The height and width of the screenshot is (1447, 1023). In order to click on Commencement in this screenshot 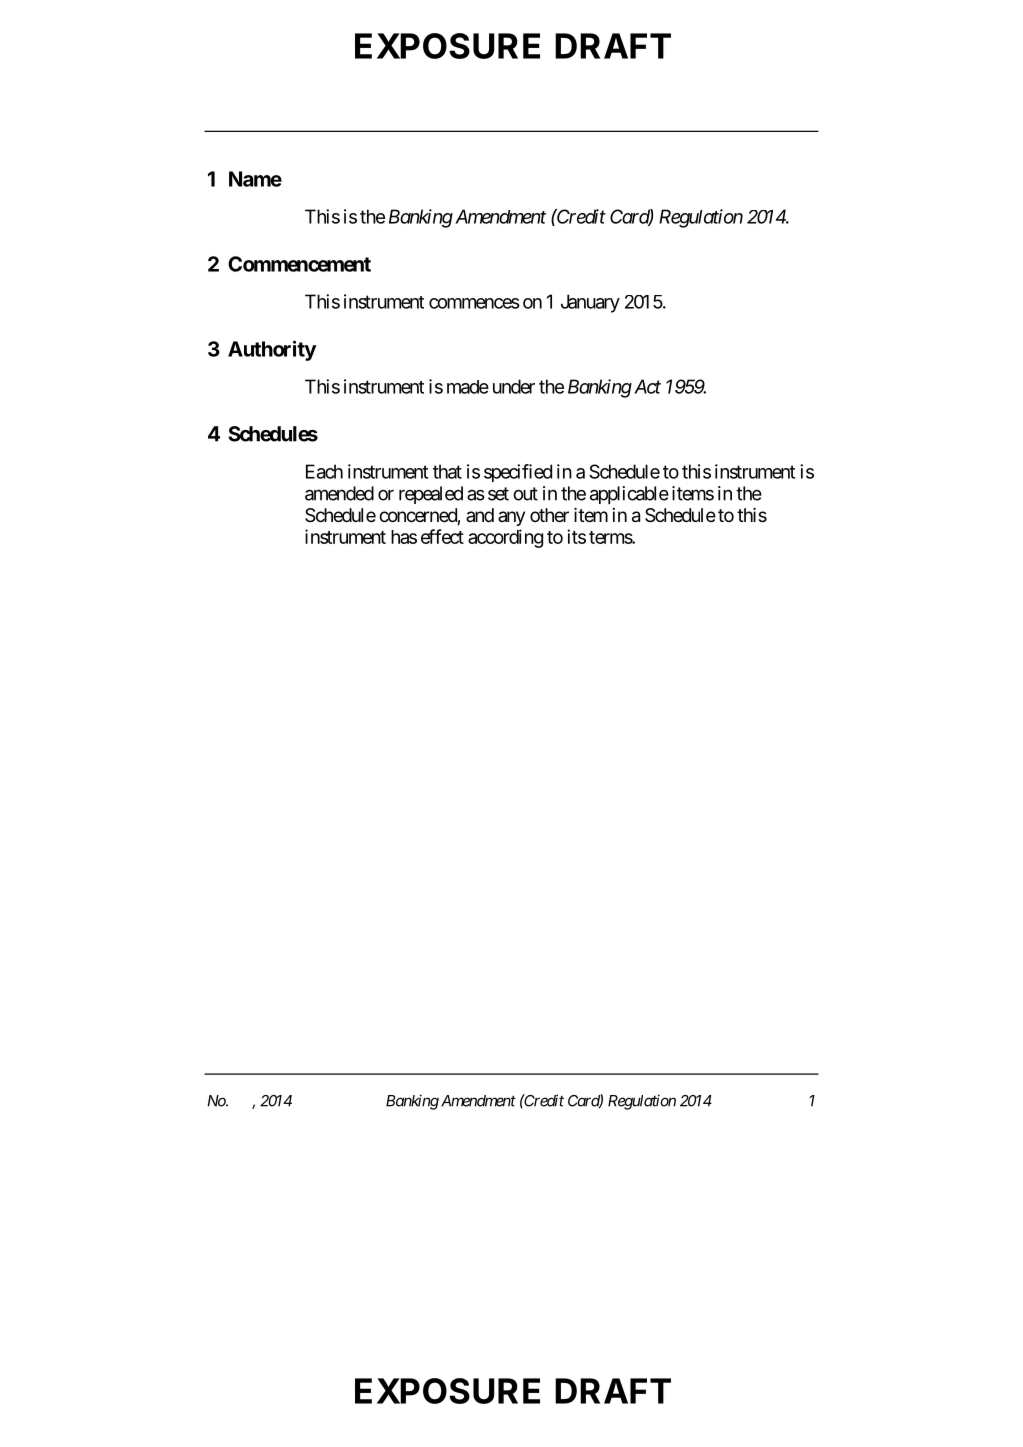, I will do `click(299, 264)`.
